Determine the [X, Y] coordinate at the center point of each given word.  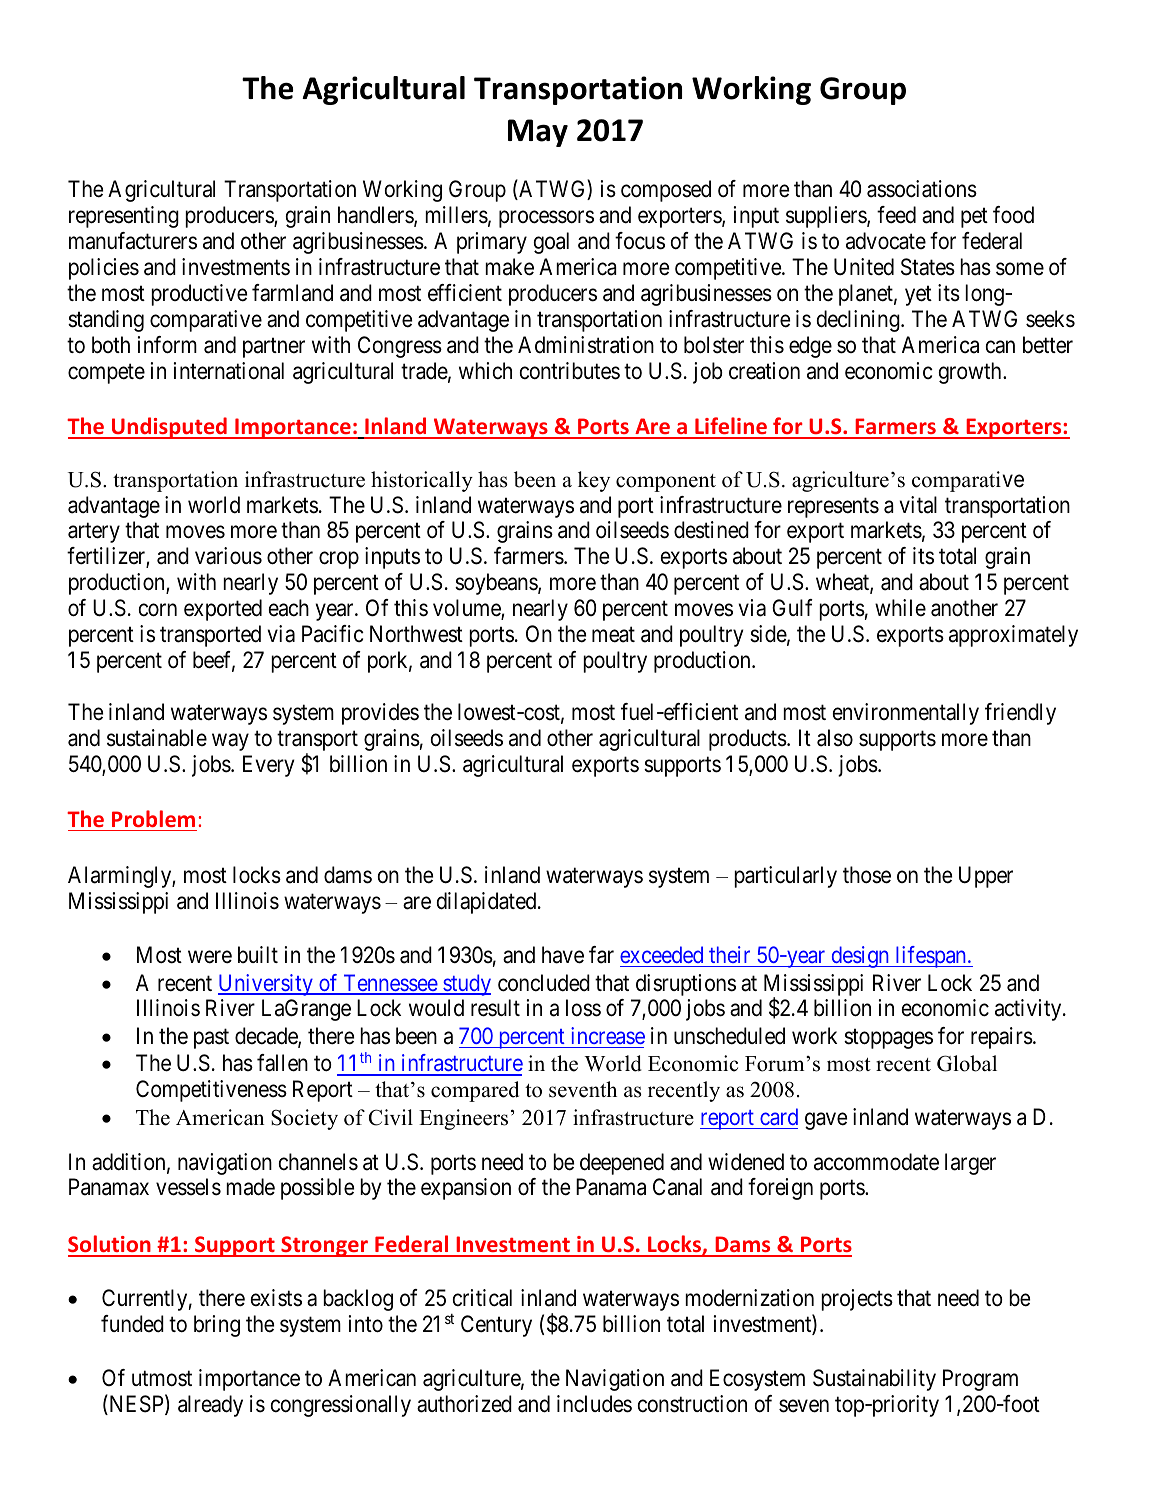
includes [594, 1404]
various [228, 556]
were [210, 957]
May [538, 133]
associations [922, 189]
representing [124, 217]
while [900, 607]
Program [980, 1380]
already [210, 1406]
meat [613, 635]
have [563, 955]
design [860, 957]
